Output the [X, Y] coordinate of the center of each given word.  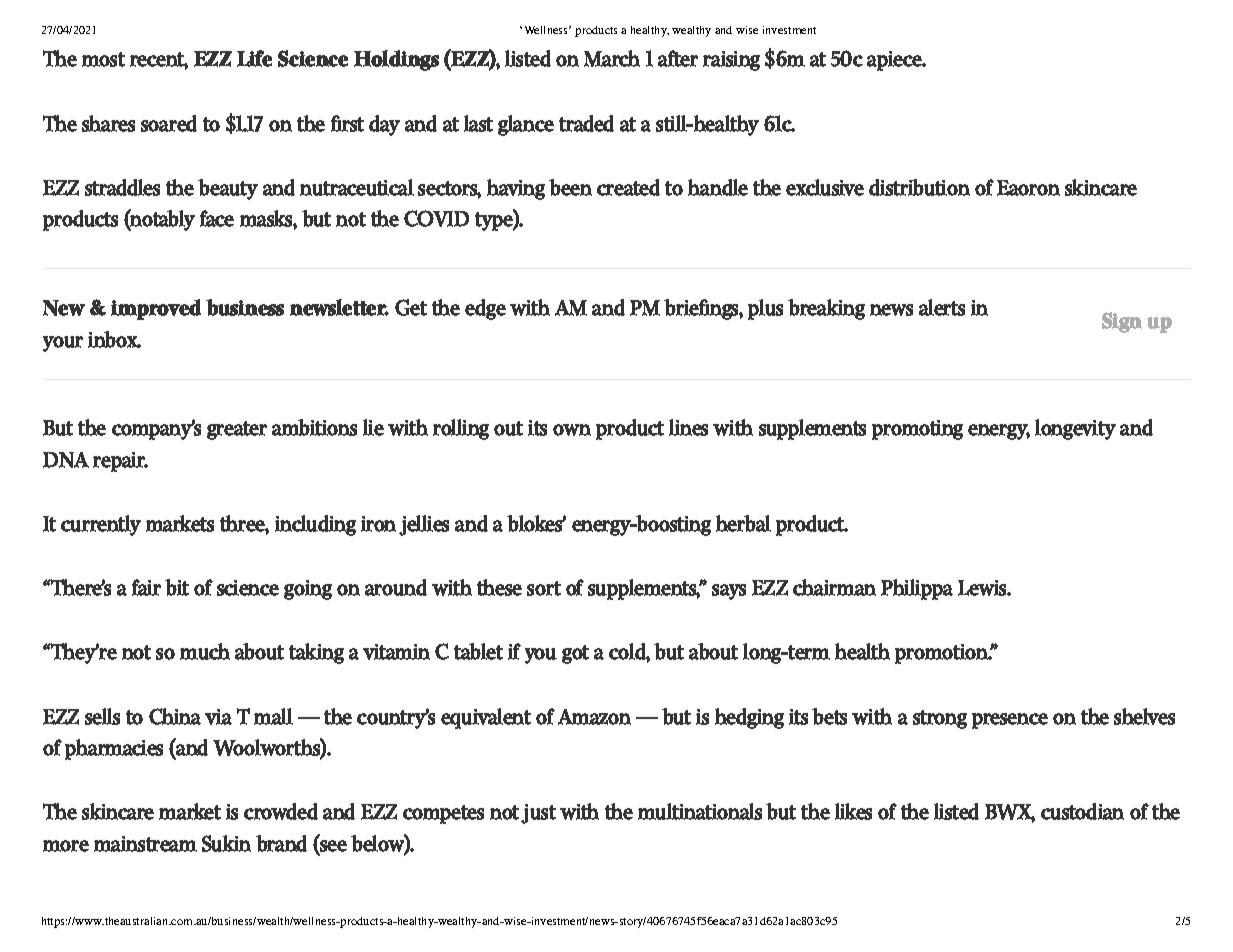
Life [254, 58]
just [538, 814]
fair [146, 587]
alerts [942, 307]
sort [544, 588]
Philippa [917, 589]
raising [731, 61]
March [612, 58]
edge [485, 309]
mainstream [145, 844]
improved [156, 309]
